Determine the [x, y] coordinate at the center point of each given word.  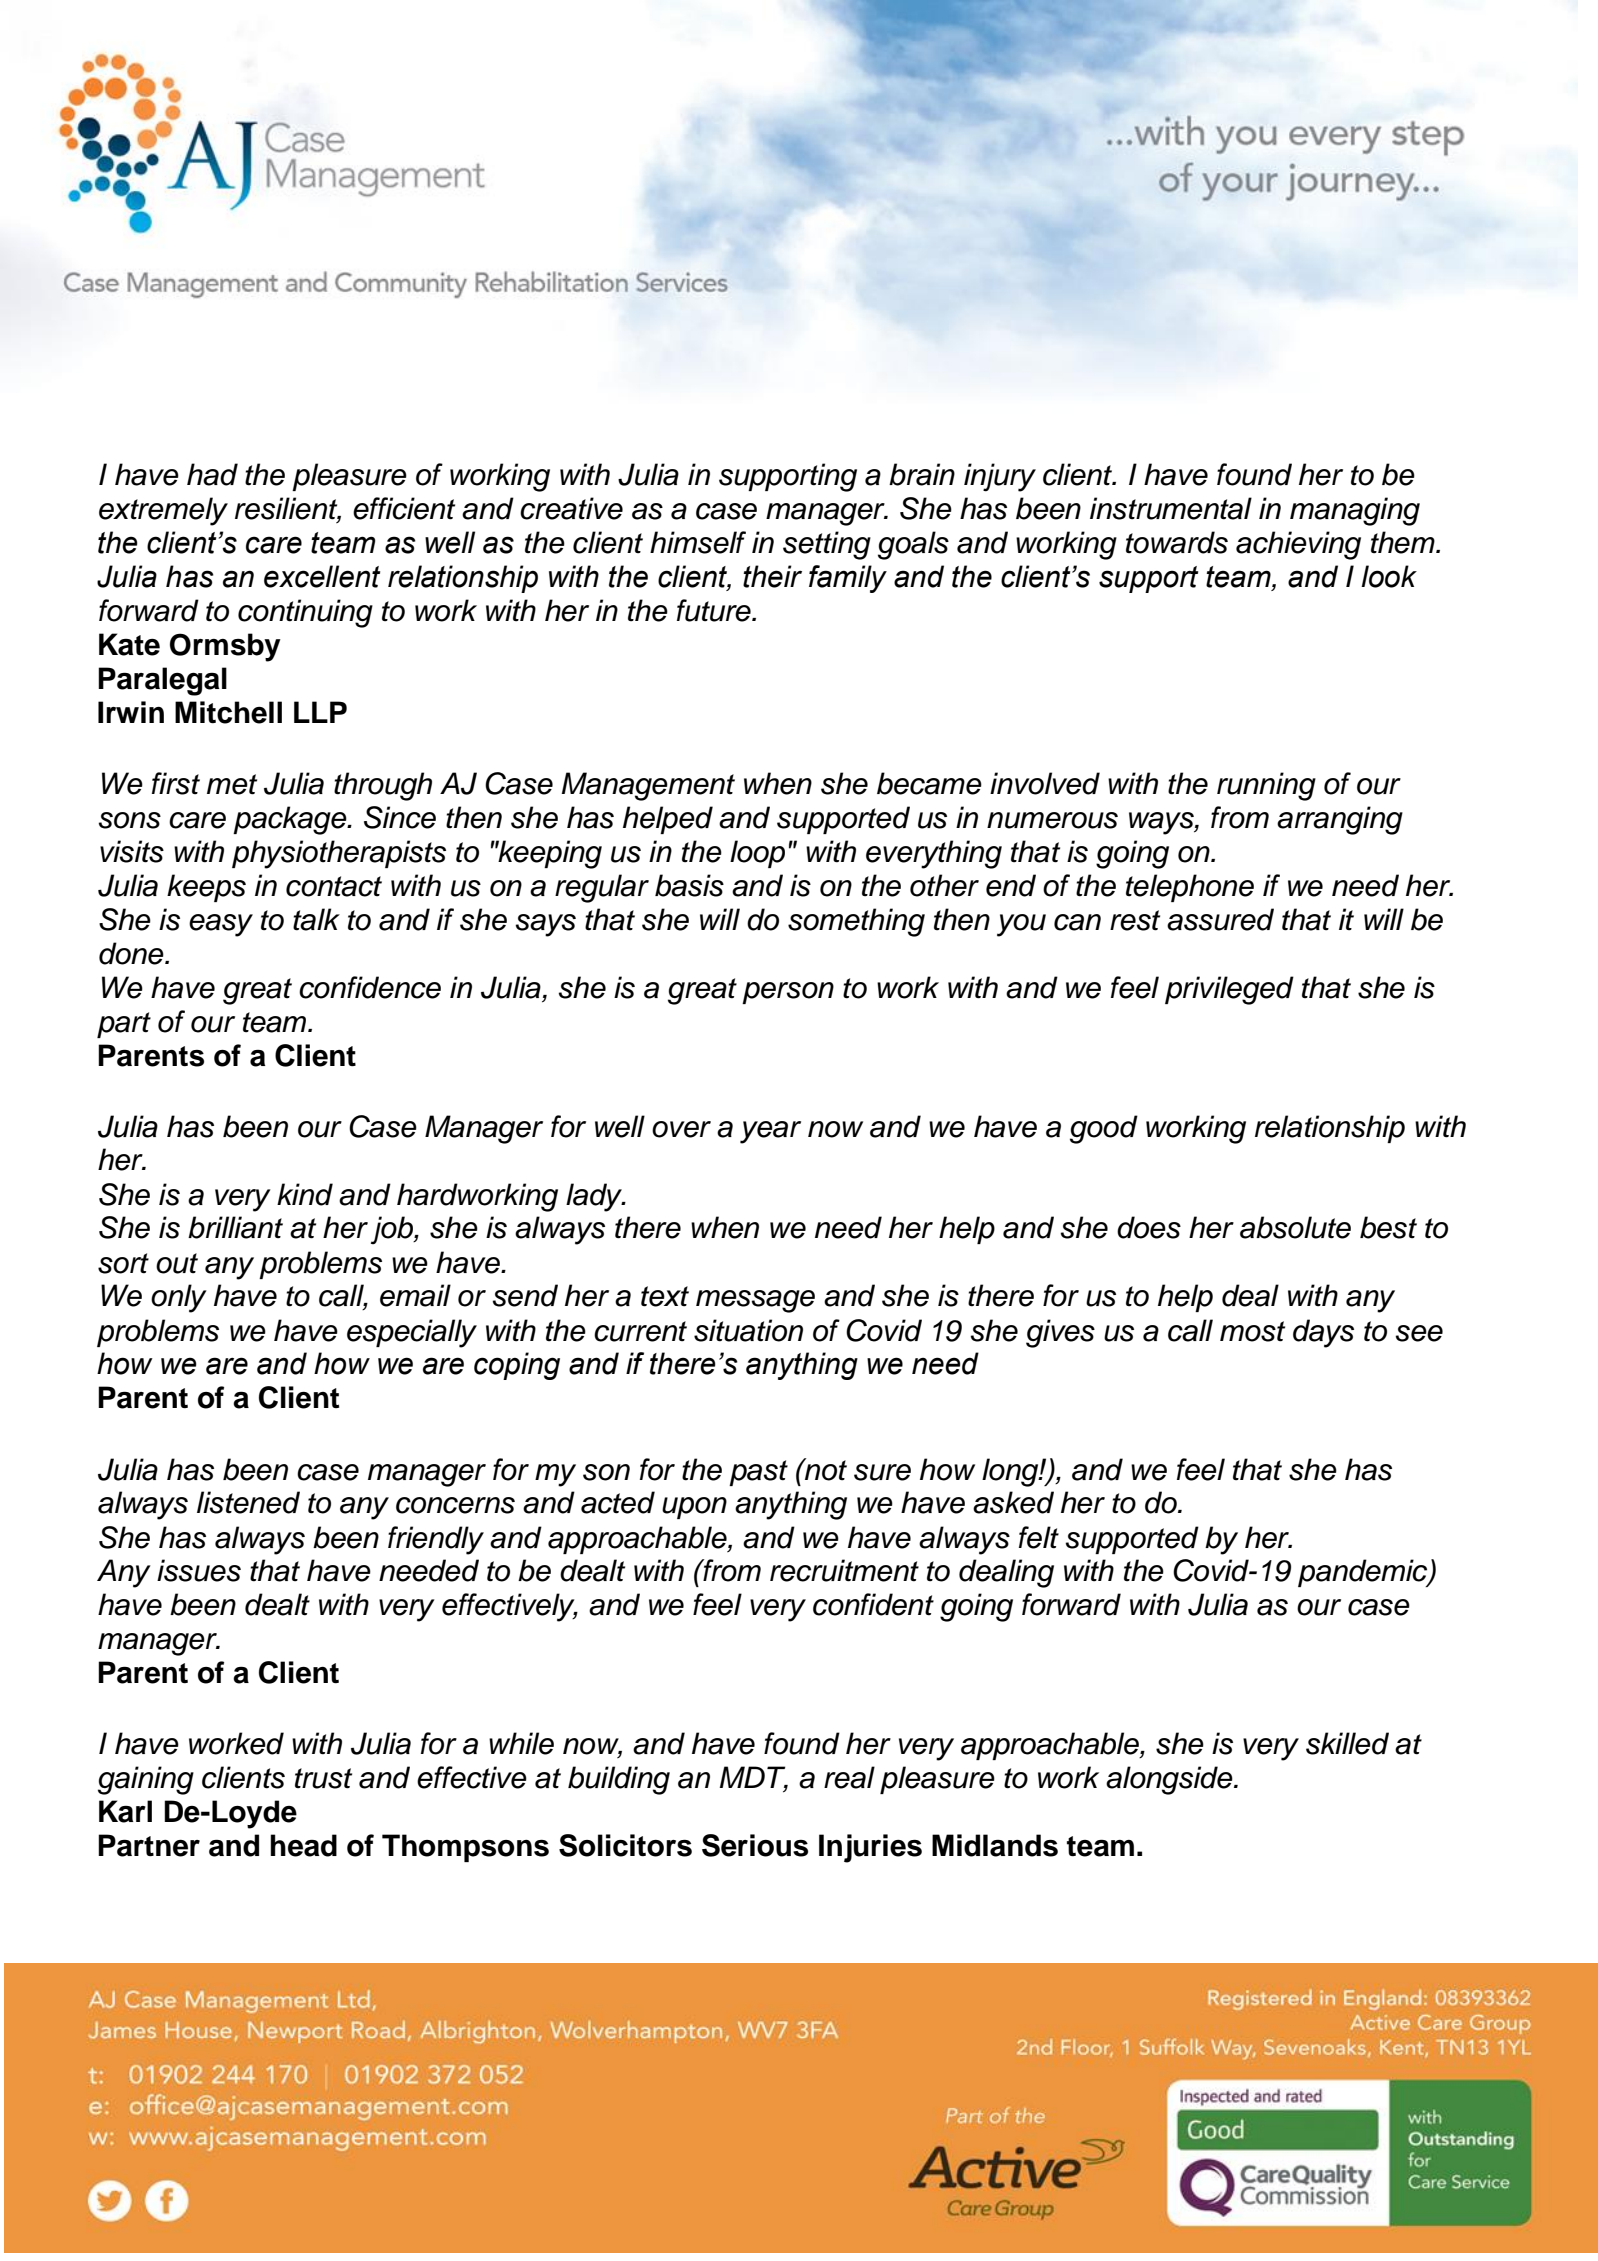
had [212, 474]
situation [748, 1330]
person [788, 993]
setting [827, 545]
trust [323, 1778]
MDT [754, 1778]
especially [412, 1333]
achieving [1298, 545]
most [1252, 1331]
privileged [1229, 990]
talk [316, 919]
